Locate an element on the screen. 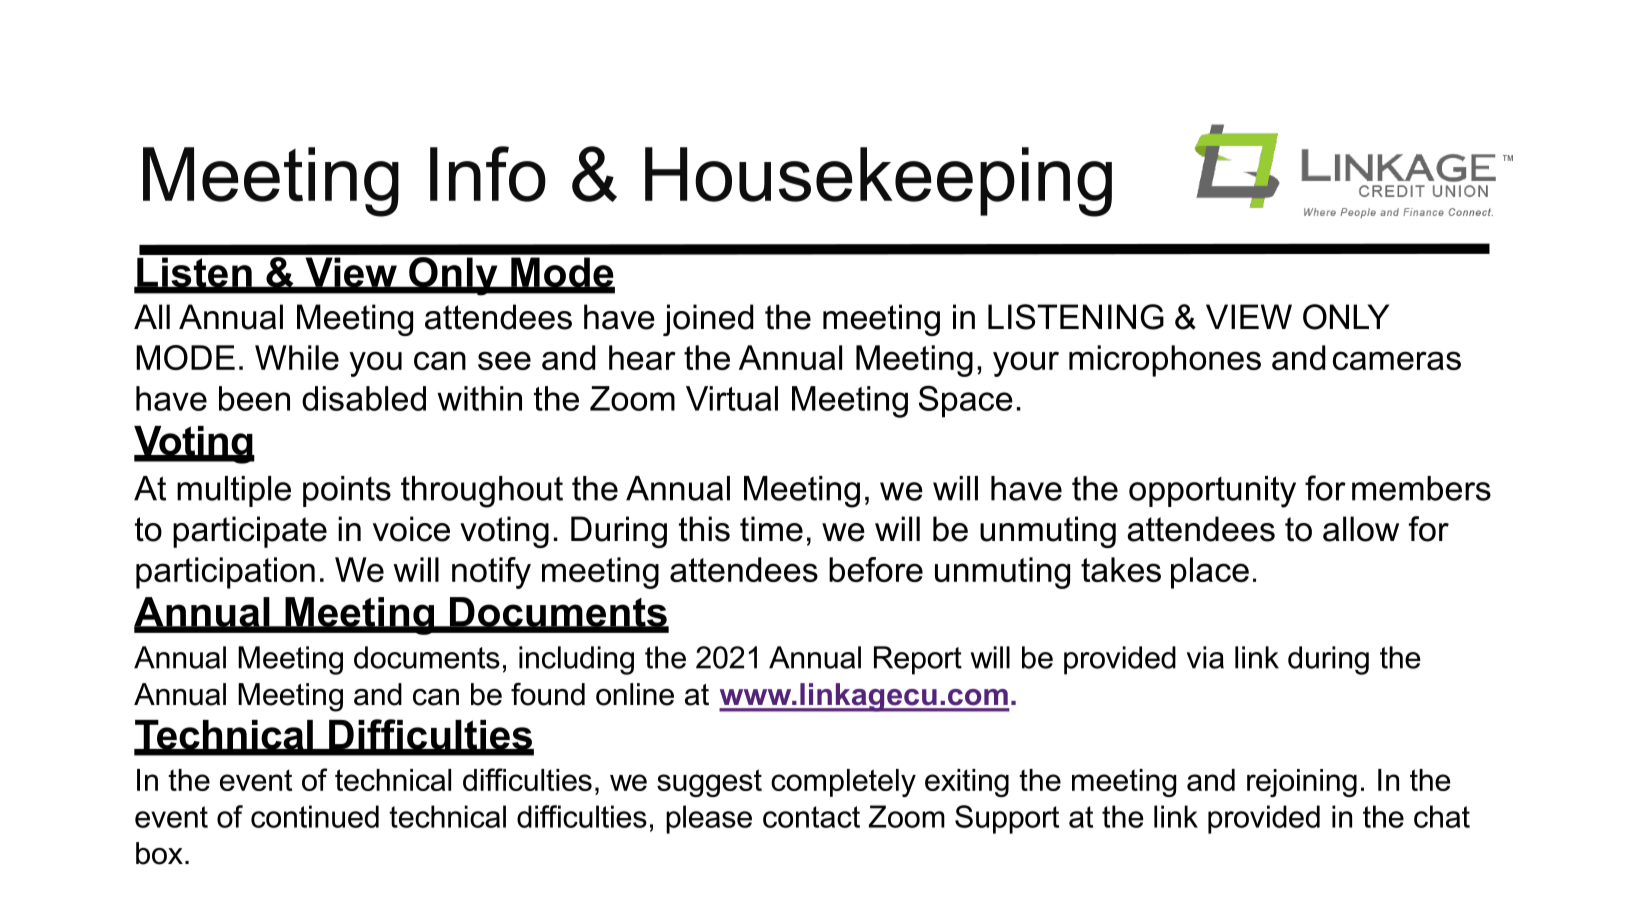 This screenshot has width=1629, height=916. participation is located at coordinates (225, 573).
